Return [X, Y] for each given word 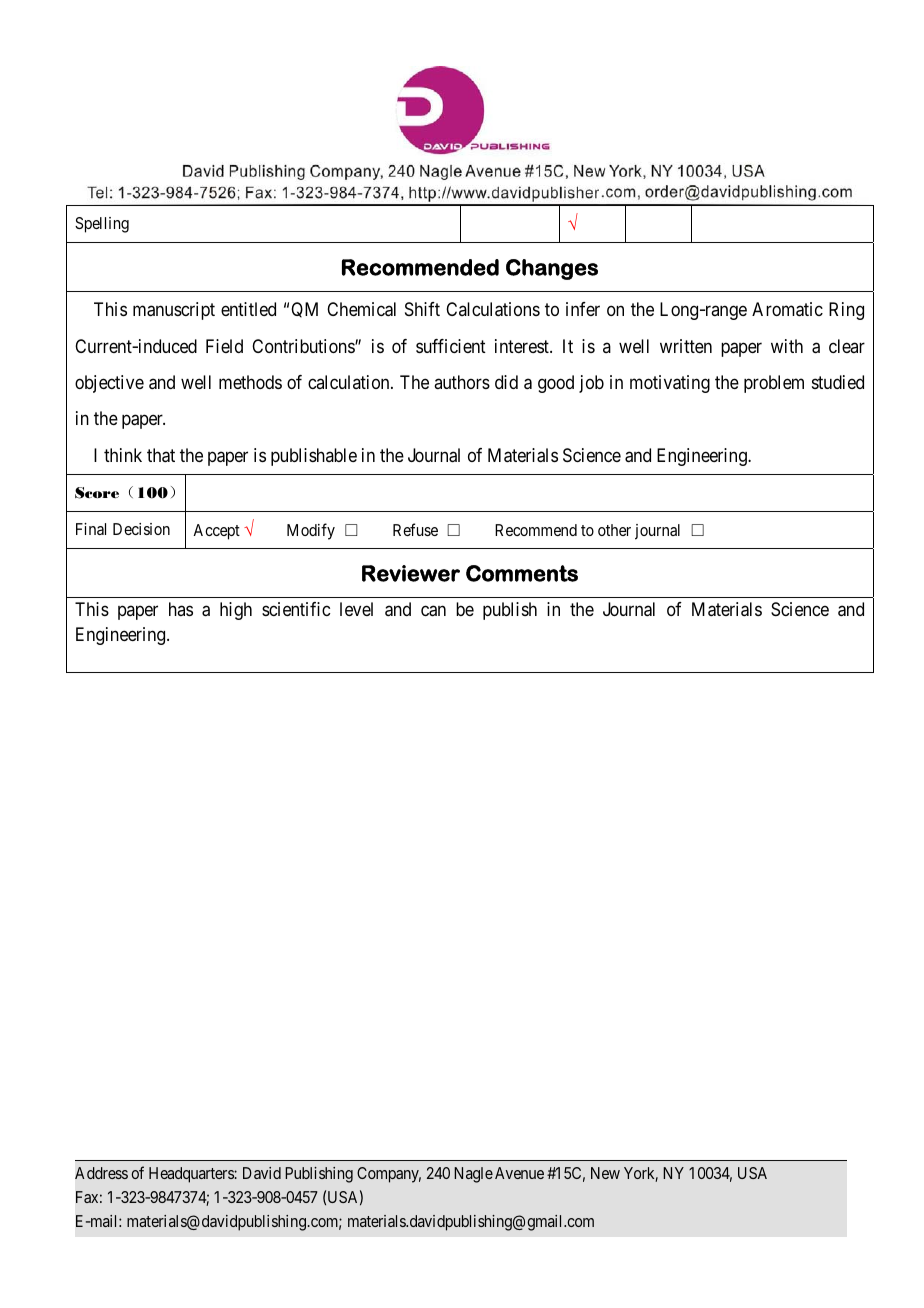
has [181, 609]
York [641, 1174]
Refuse [415, 529]
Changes [552, 269]
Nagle [473, 1175]
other [614, 530]
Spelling [102, 225]
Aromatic [787, 309]
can [433, 611]
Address [101, 1173]
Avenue [519, 1173]
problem [774, 384]
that [161, 455]
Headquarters [192, 1175]
